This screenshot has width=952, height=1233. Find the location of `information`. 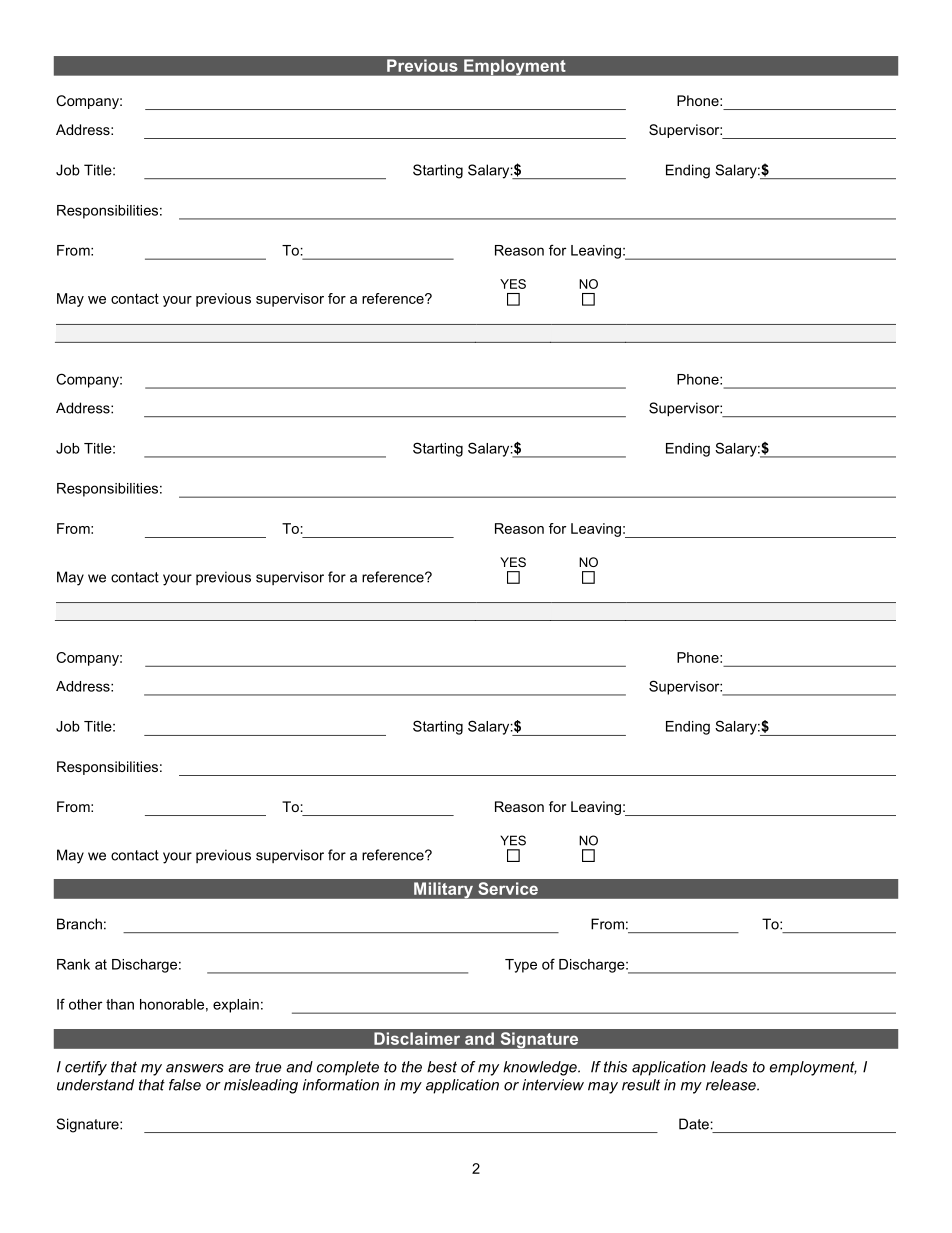

information is located at coordinates (341, 1085).
